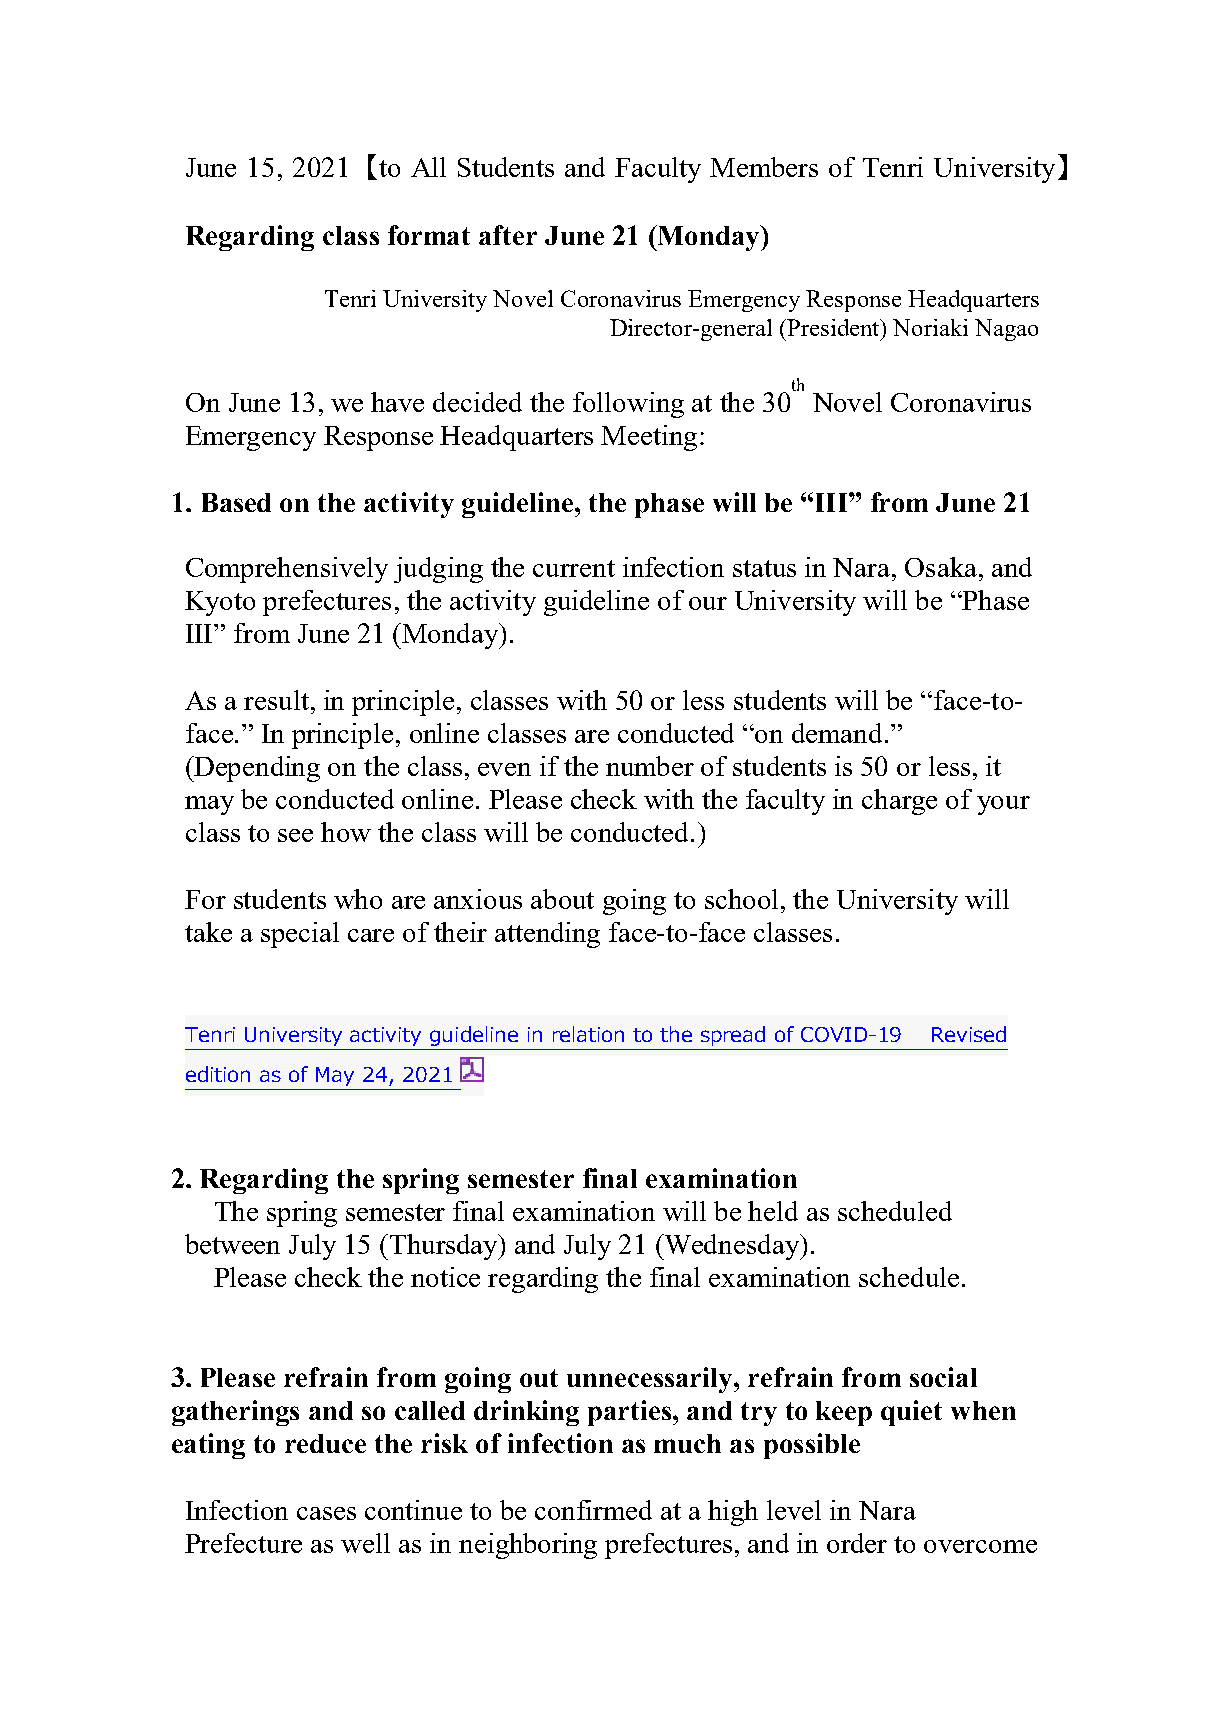 The height and width of the image is (1732, 1225). I want to click on current, so click(574, 568).
